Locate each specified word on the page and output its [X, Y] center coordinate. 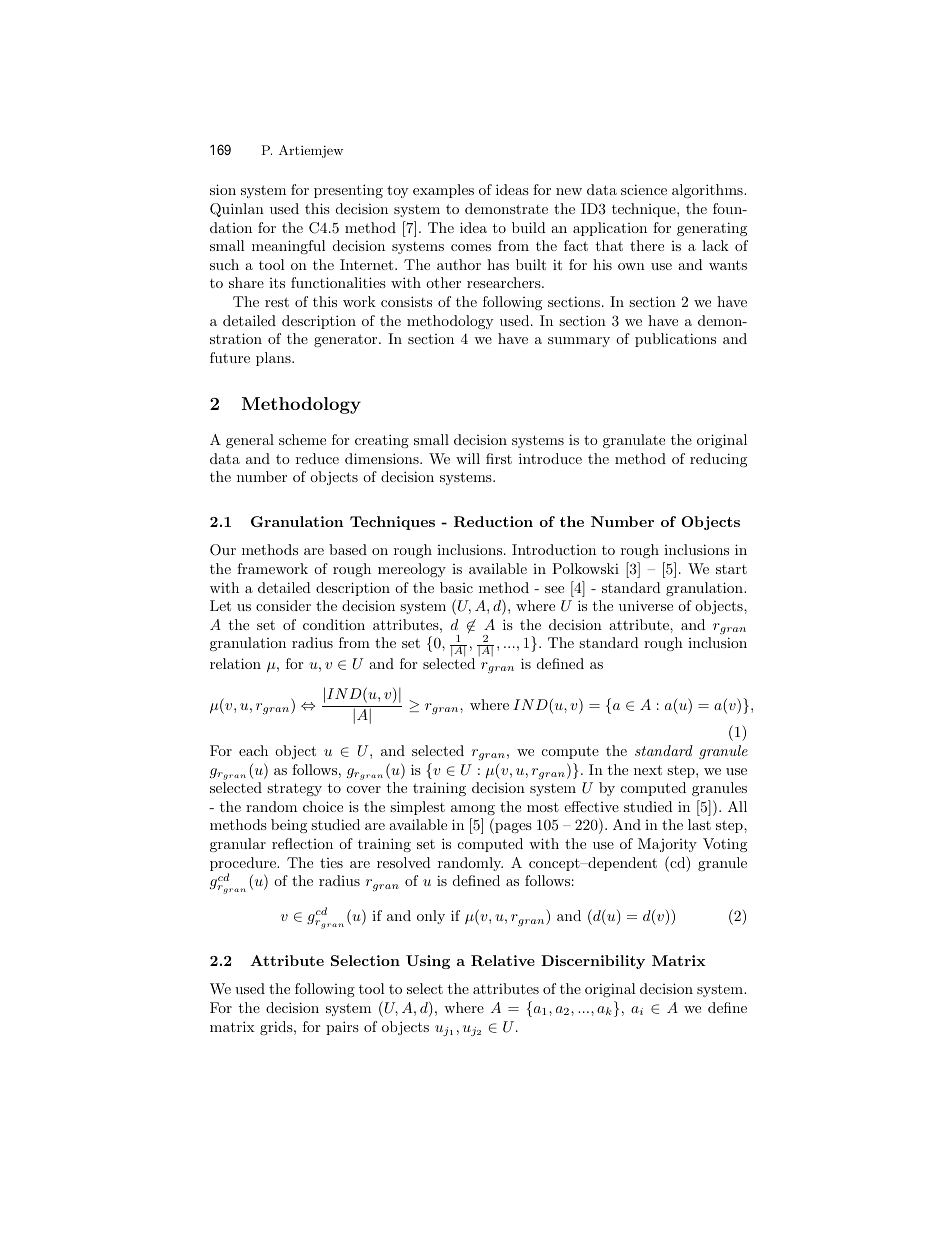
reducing [718, 460]
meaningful [289, 247]
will [468, 458]
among [473, 810]
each [253, 750]
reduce [317, 458]
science [644, 189]
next [648, 770]
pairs [342, 1028]
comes [471, 247]
